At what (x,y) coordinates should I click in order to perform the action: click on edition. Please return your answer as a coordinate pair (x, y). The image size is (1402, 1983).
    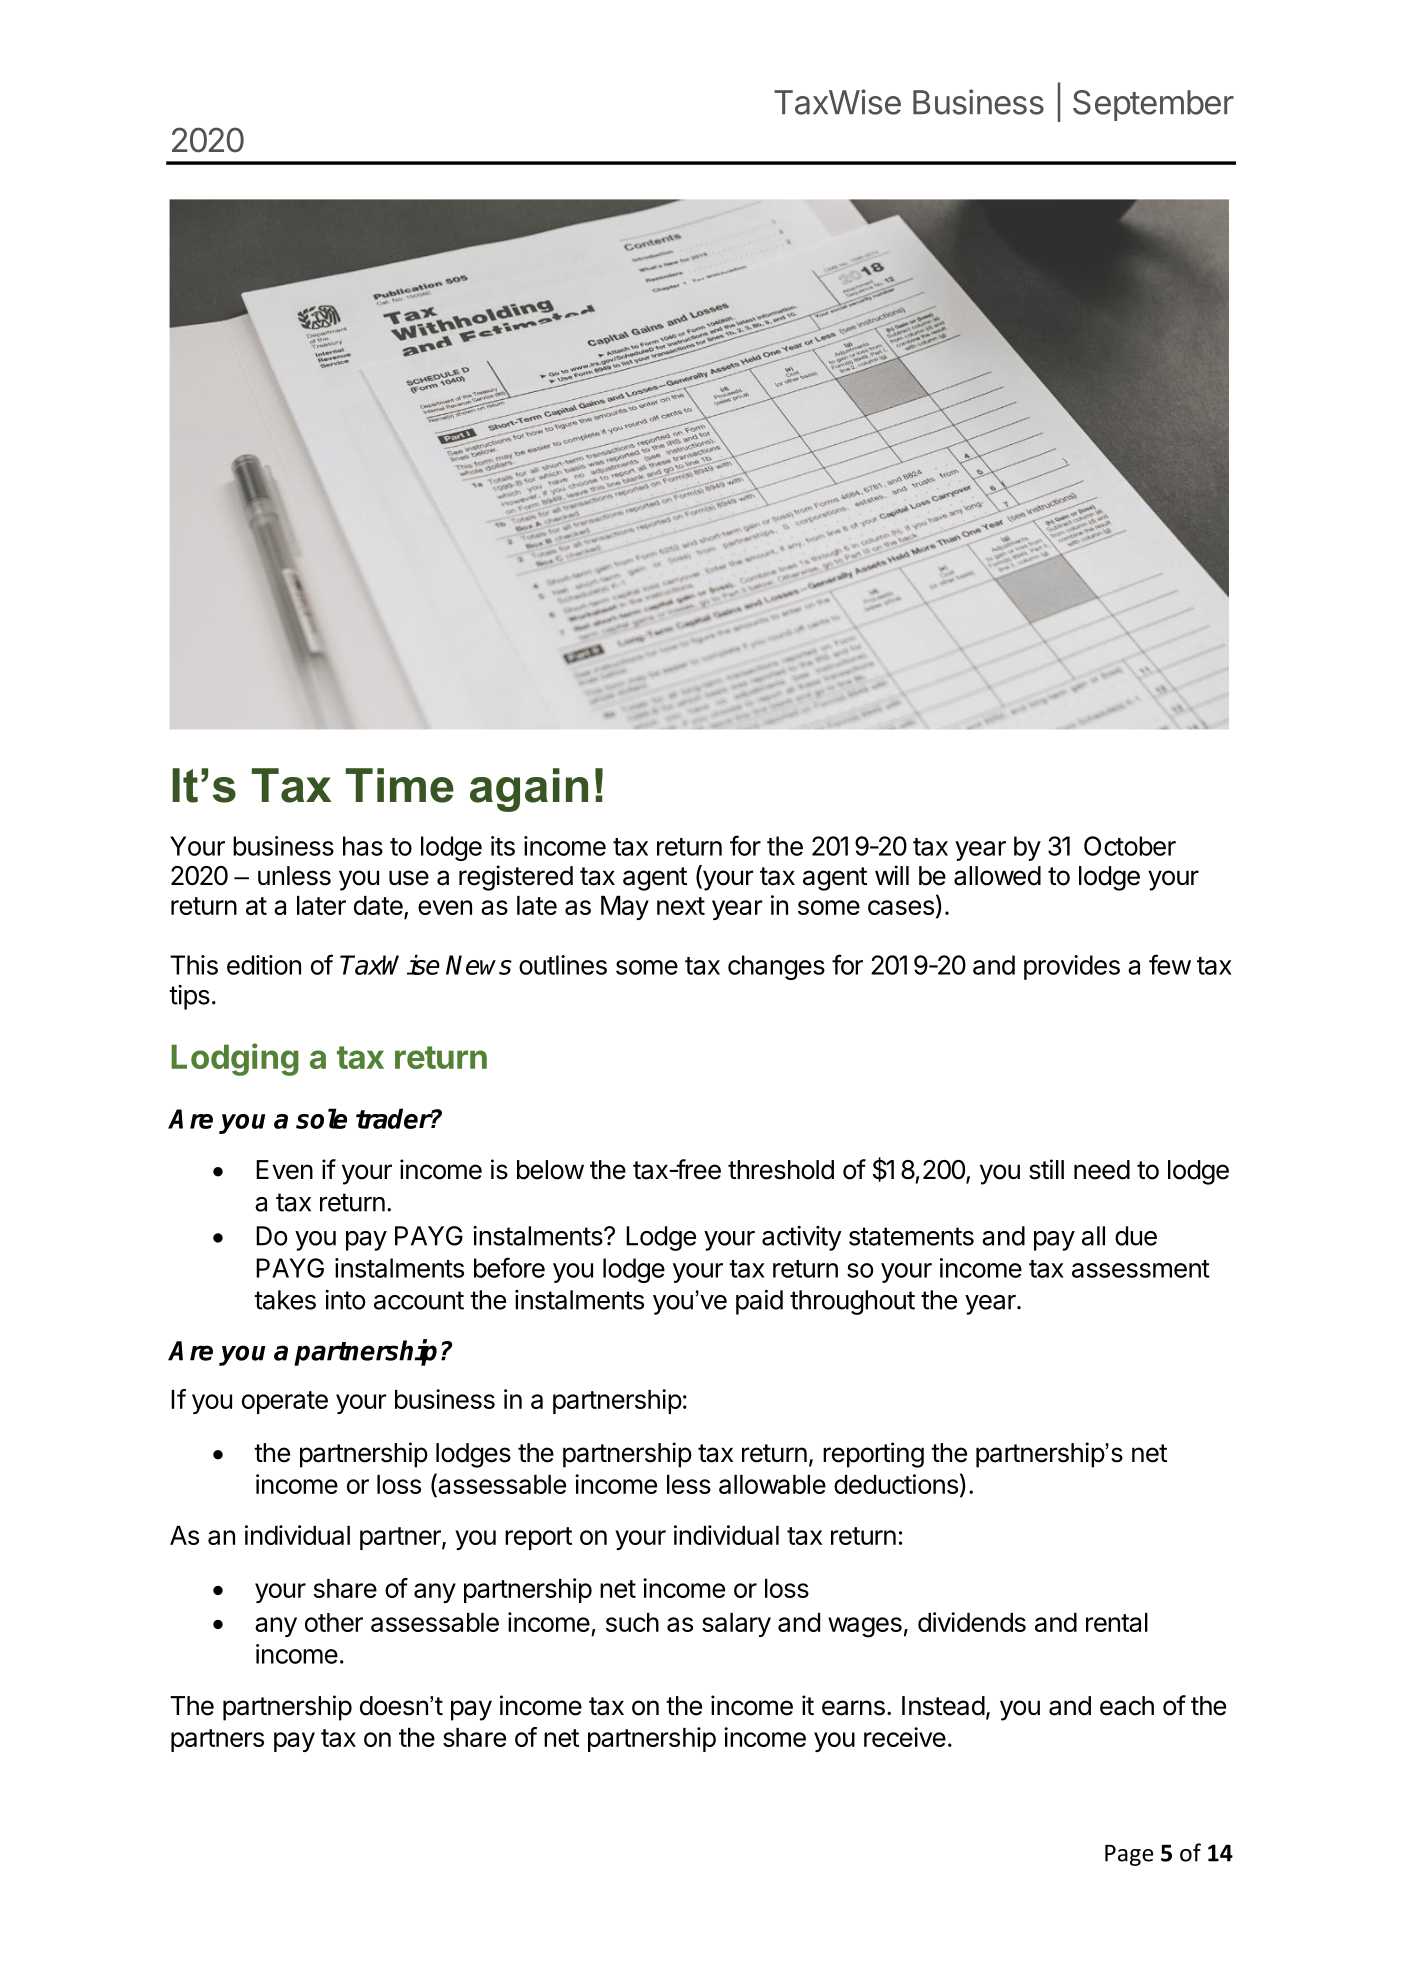
    Looking at the image, I should click on (264, 965).
